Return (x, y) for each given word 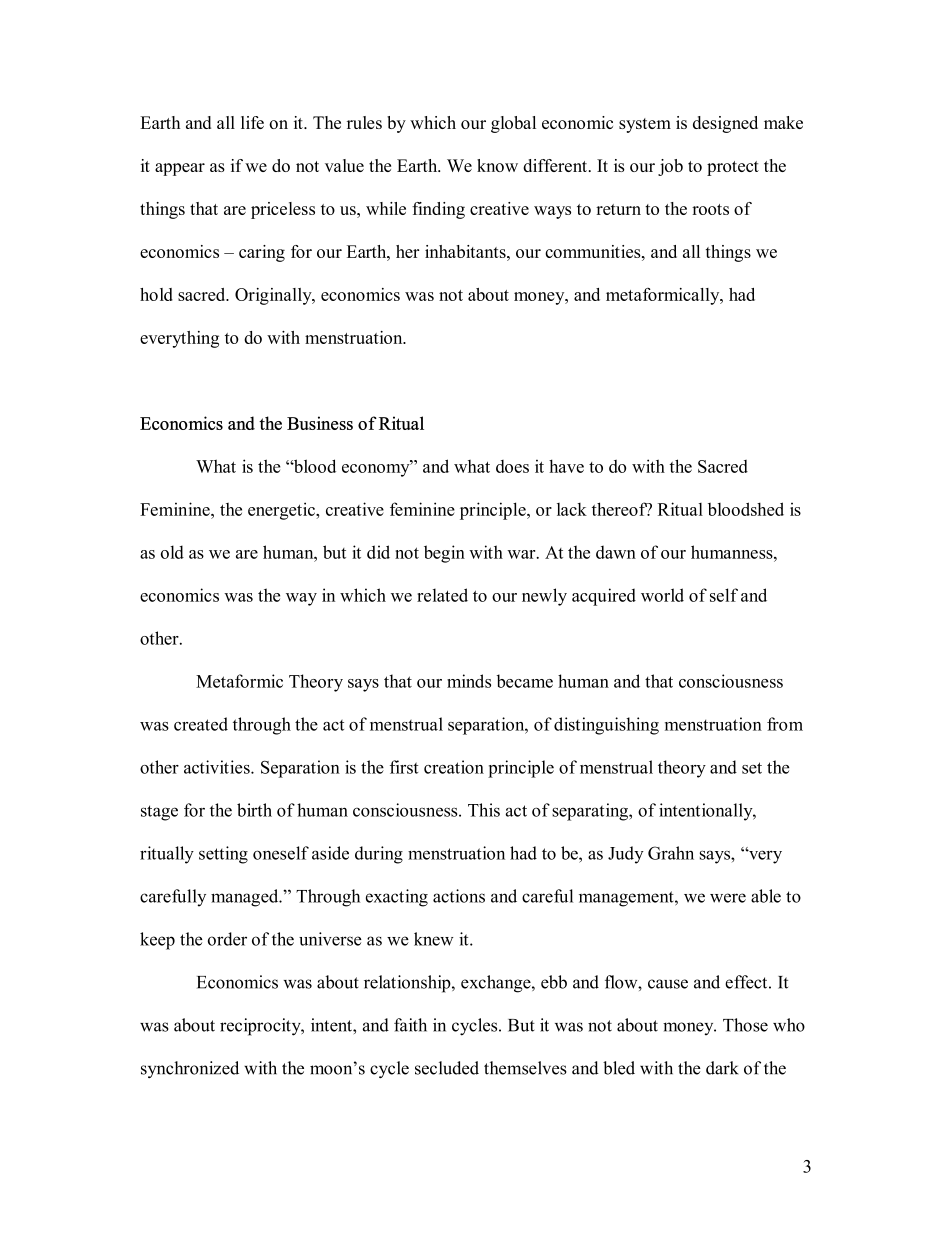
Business (320, 423)
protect (733, 168)
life (252, 122)
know (497, 165)
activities (218, 767)
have (566, 466)
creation (454, 767)
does (512, 466)
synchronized (190, 1069)
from (785, 724)
